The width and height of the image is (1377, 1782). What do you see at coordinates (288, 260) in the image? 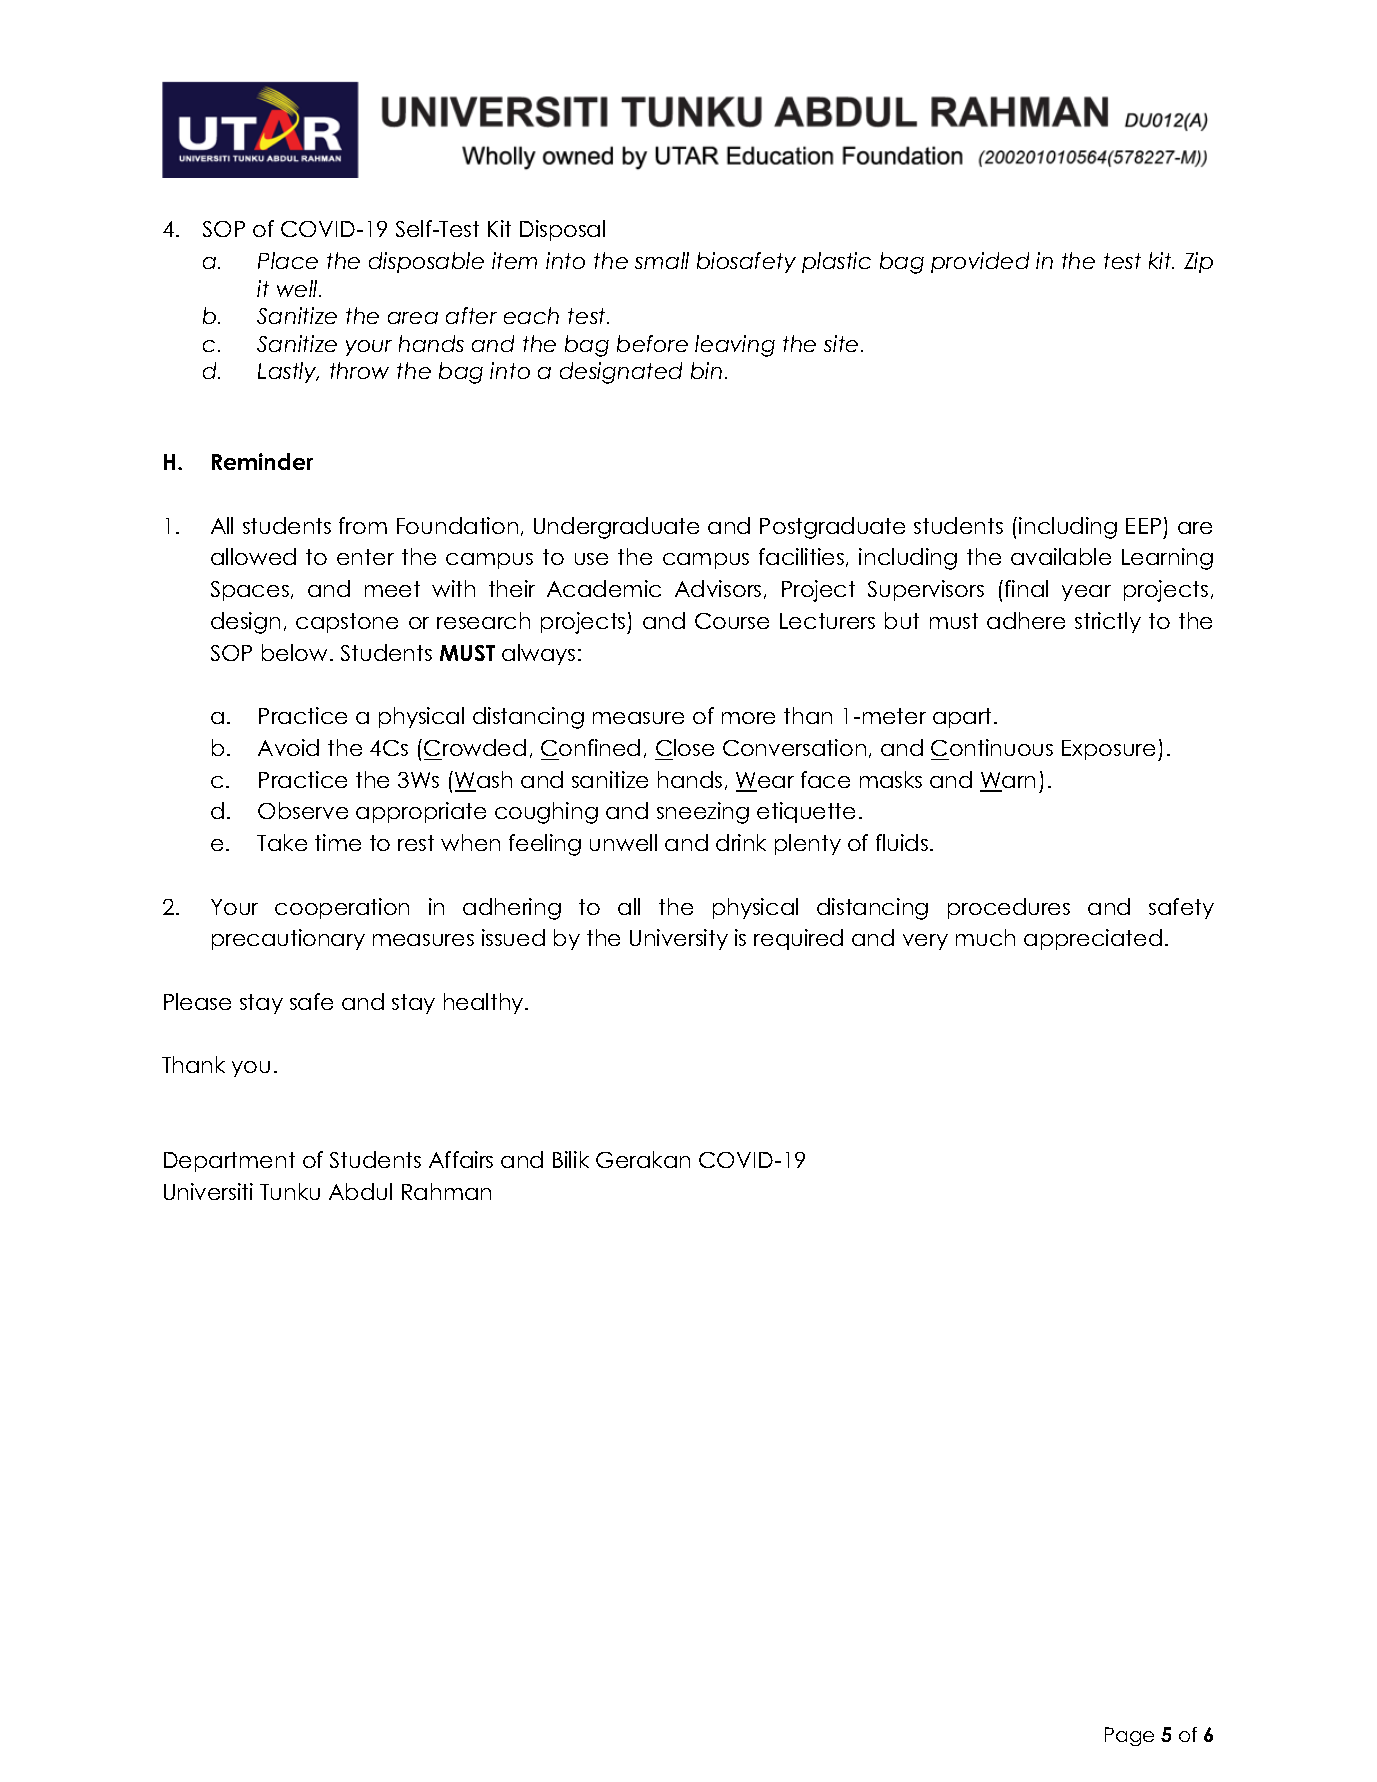
I see `Place` at bounding box center [288, 260].
